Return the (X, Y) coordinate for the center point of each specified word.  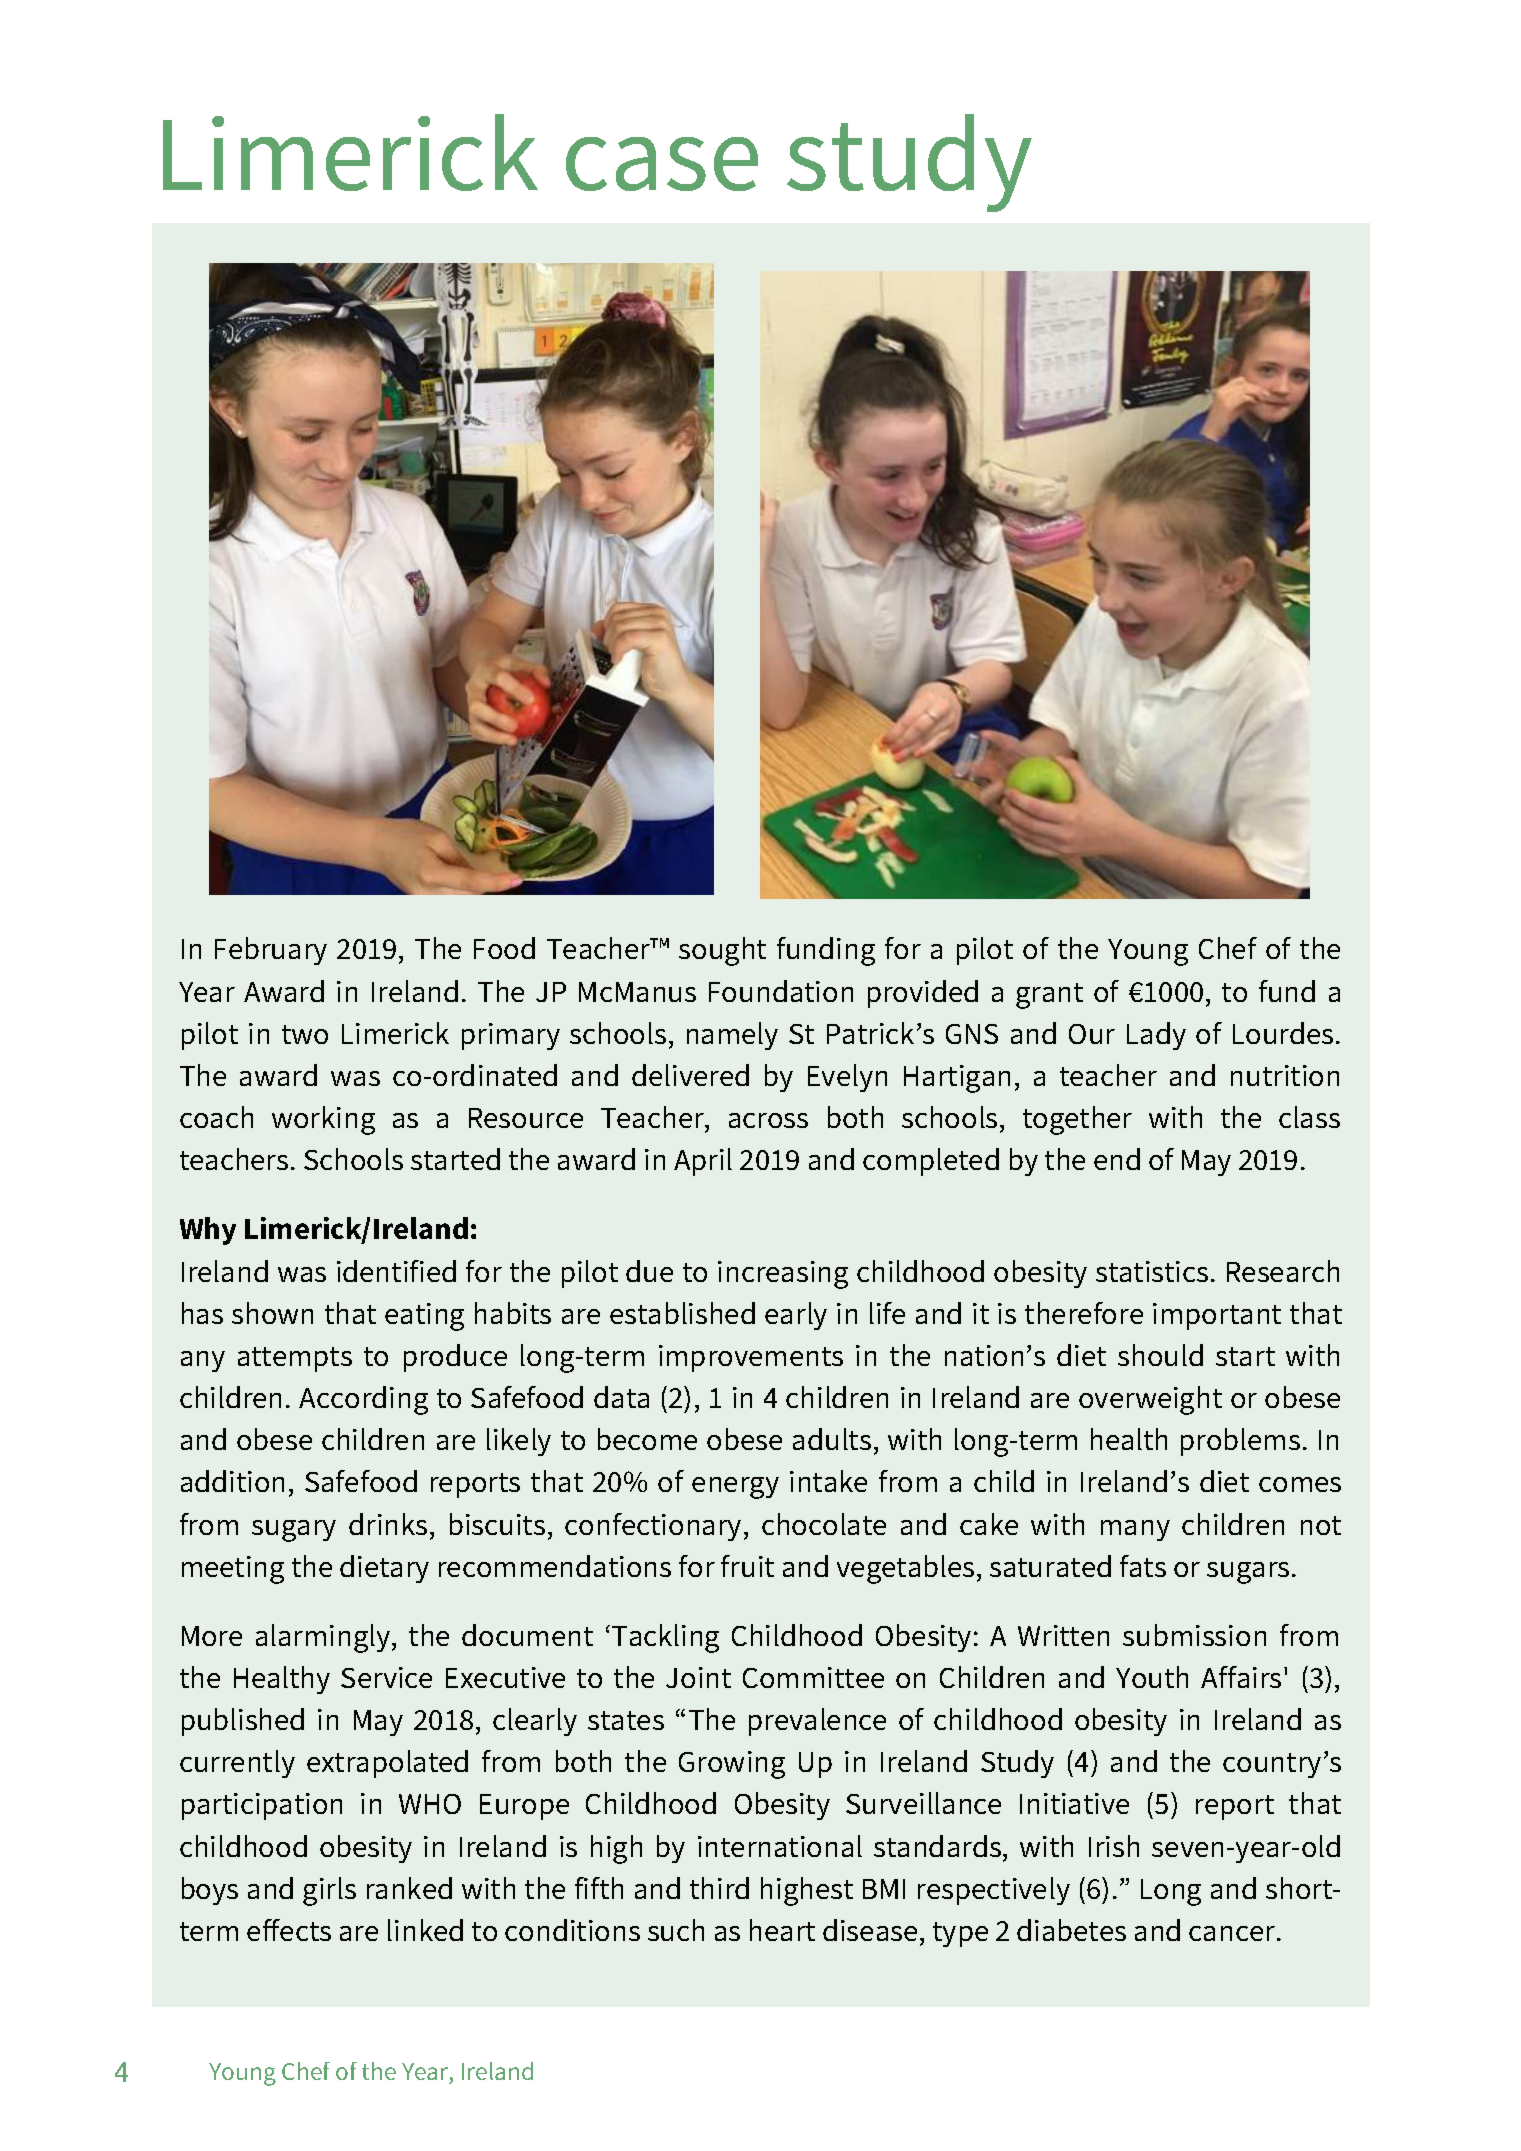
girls (329, 1891)
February (271, 951)
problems (1240, 1442)
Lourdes (1283, 1033)
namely (732, 1036)
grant (1049, 996)
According (363, 1400)
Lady (1156, 1036)
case (662, 164)
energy (735, 1488)
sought (722, 951)
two (305, 1034)
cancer (1233, 1933)
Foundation (781, 991)
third (719, 1888)
